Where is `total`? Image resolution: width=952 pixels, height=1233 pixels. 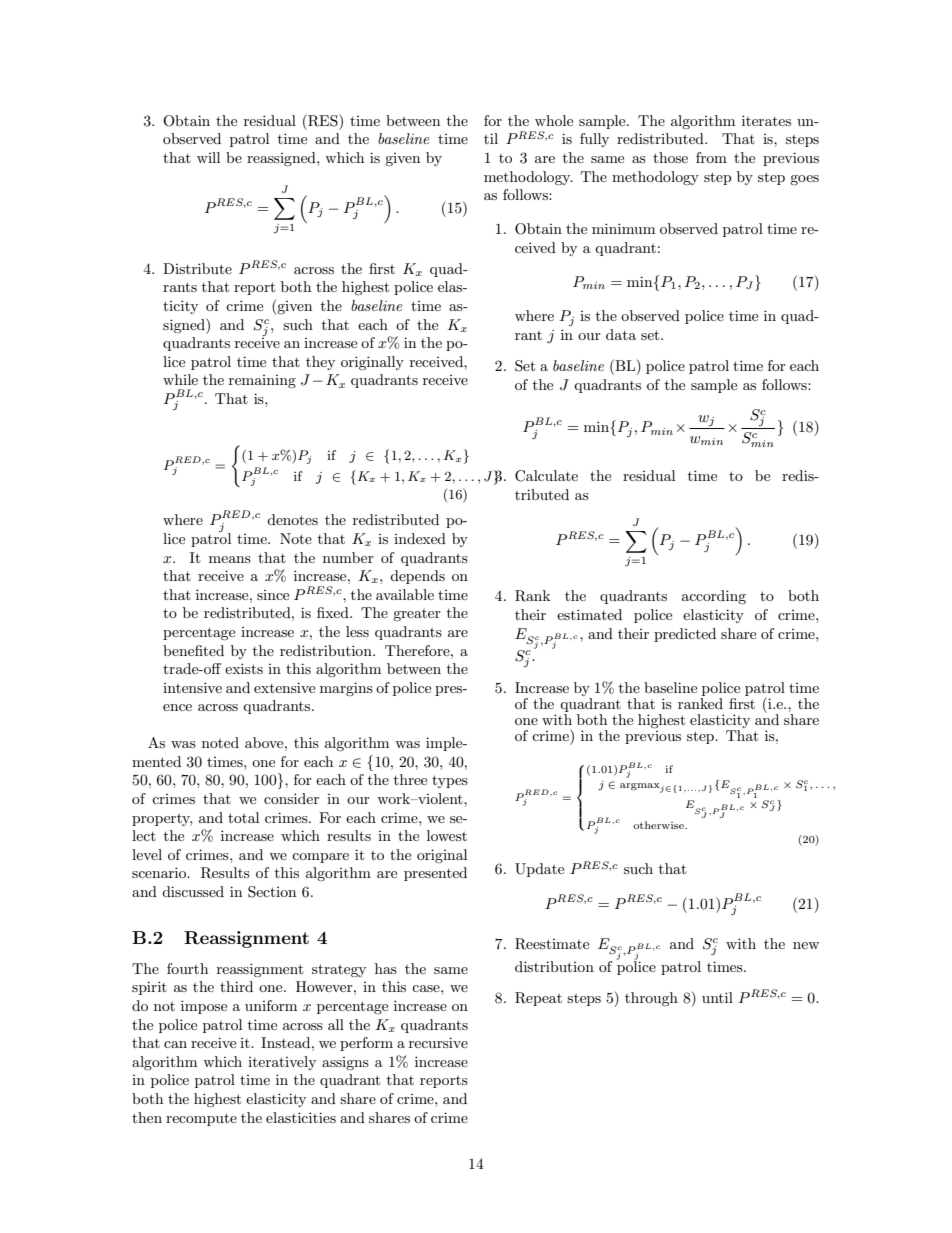 total is located at coordinates (243, 817).
